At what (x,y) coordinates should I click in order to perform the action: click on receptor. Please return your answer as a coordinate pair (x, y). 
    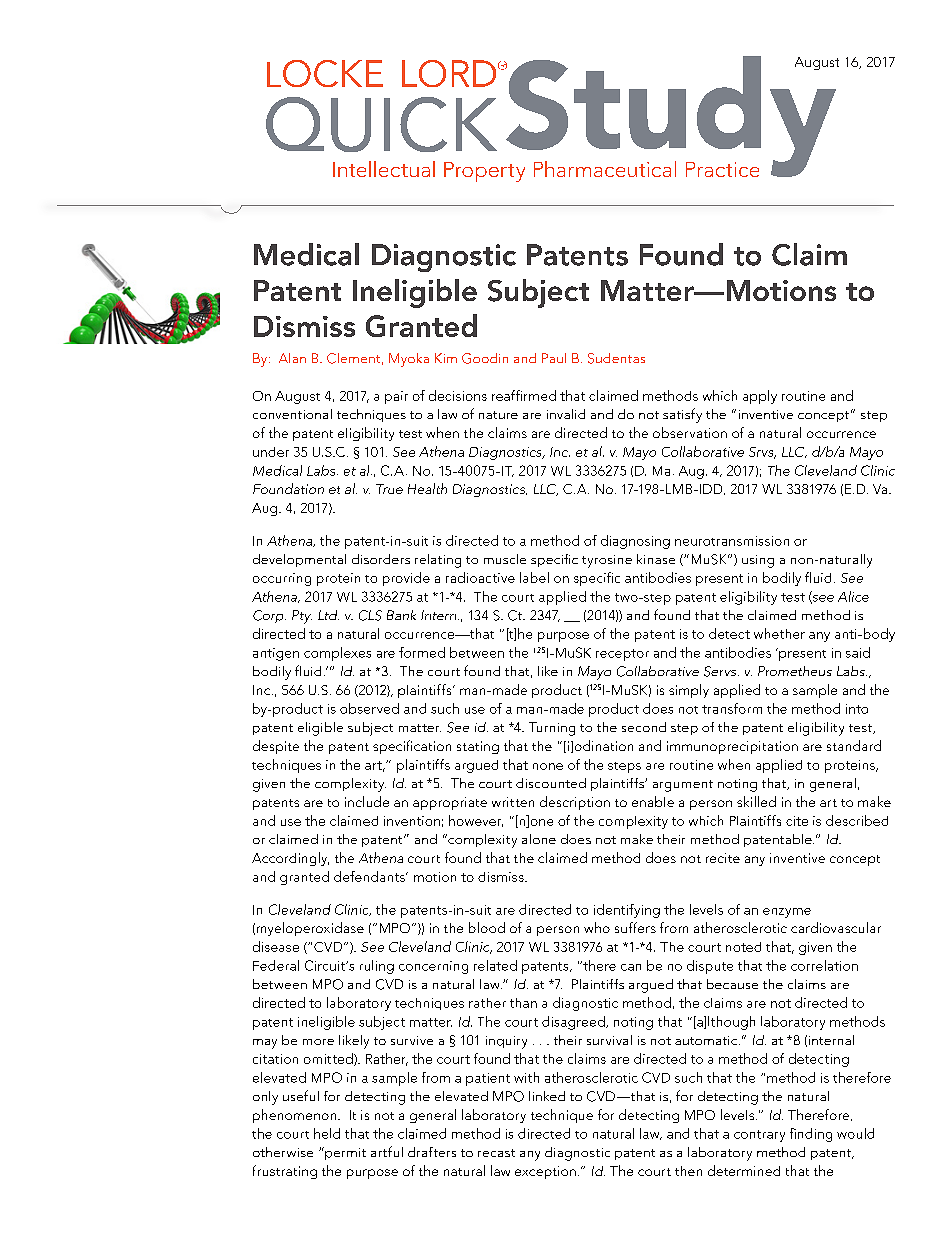
    Looking at the image, I should click on (622, 655).
